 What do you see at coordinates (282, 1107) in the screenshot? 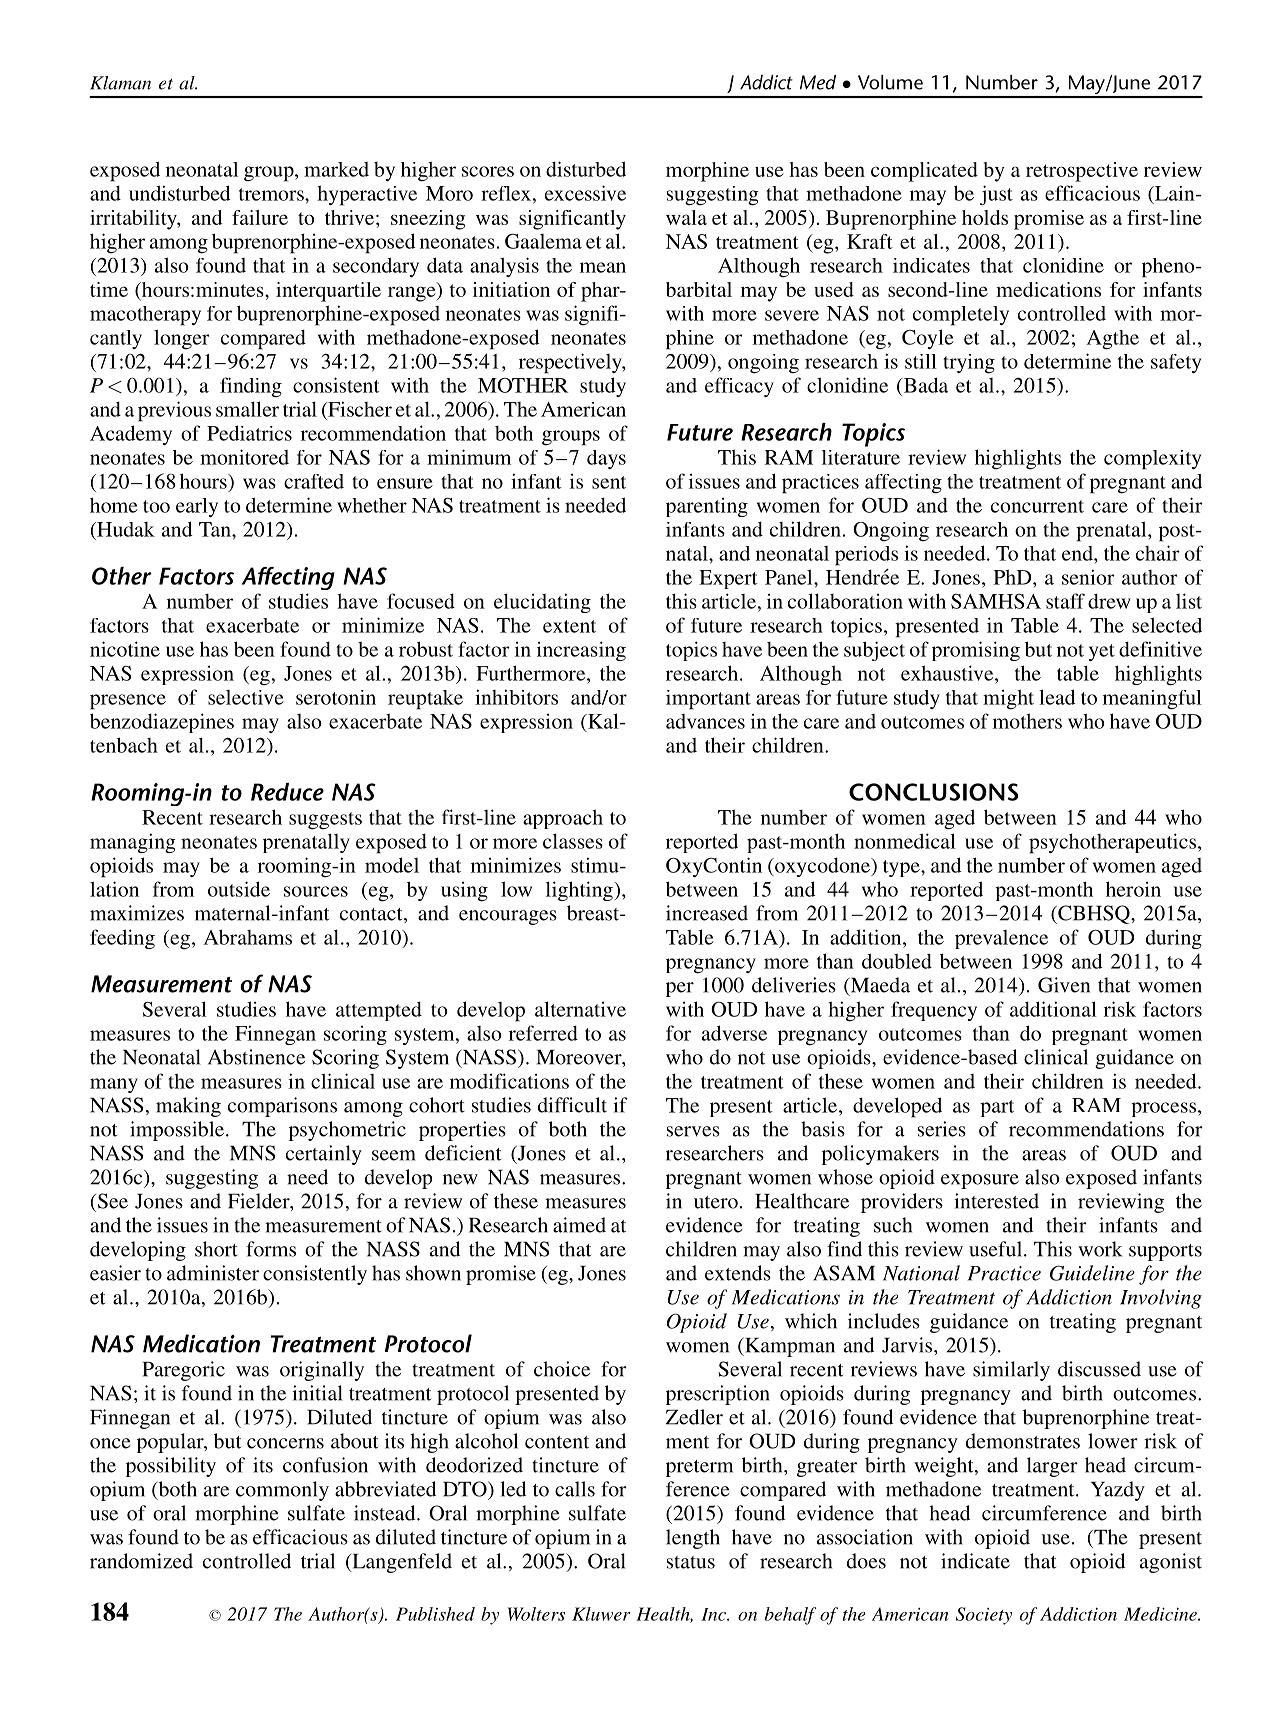
I see `comparisons` at bounding box center [282, 1107].
